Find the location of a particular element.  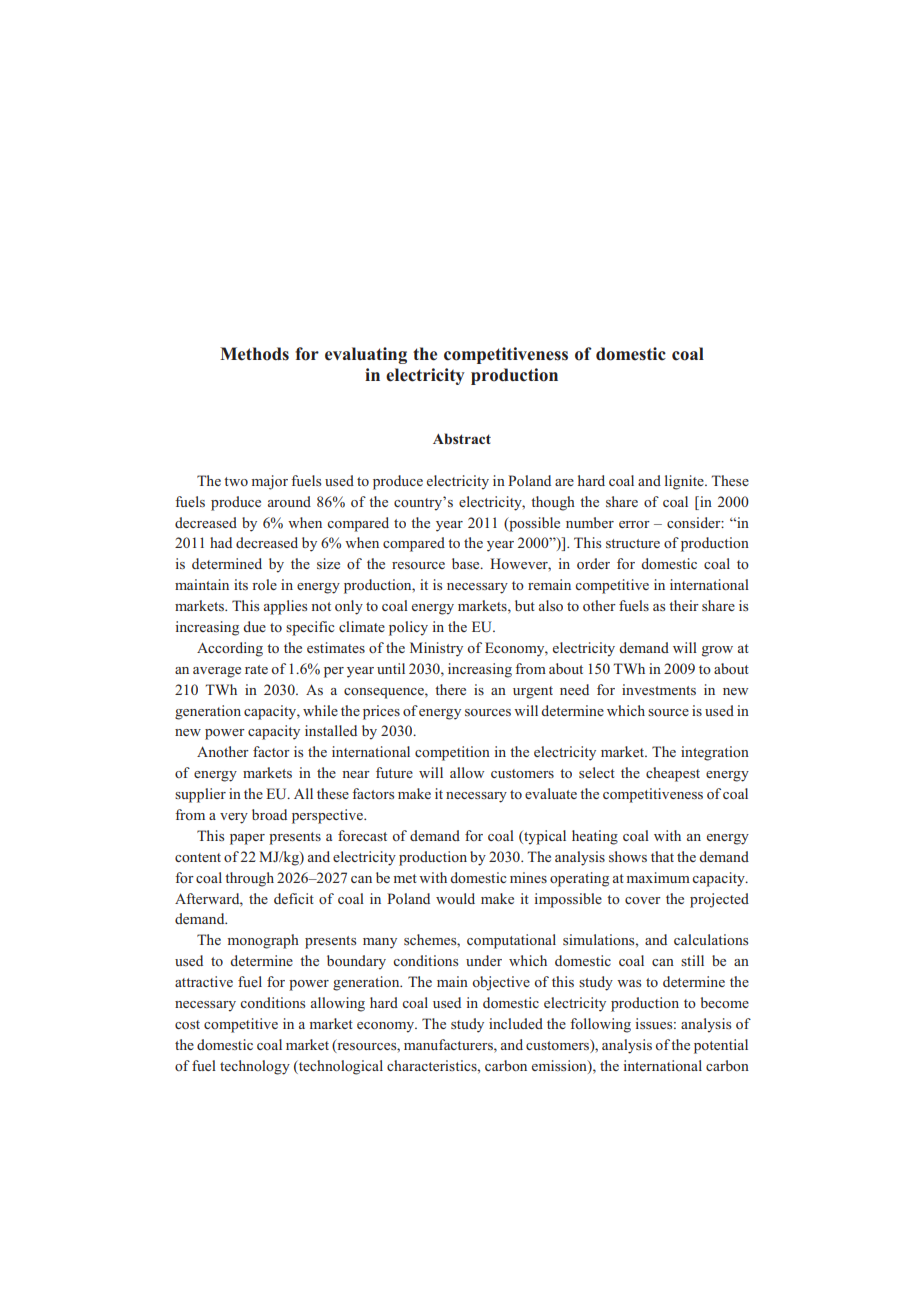

there is located at coordinates (450, 689).
